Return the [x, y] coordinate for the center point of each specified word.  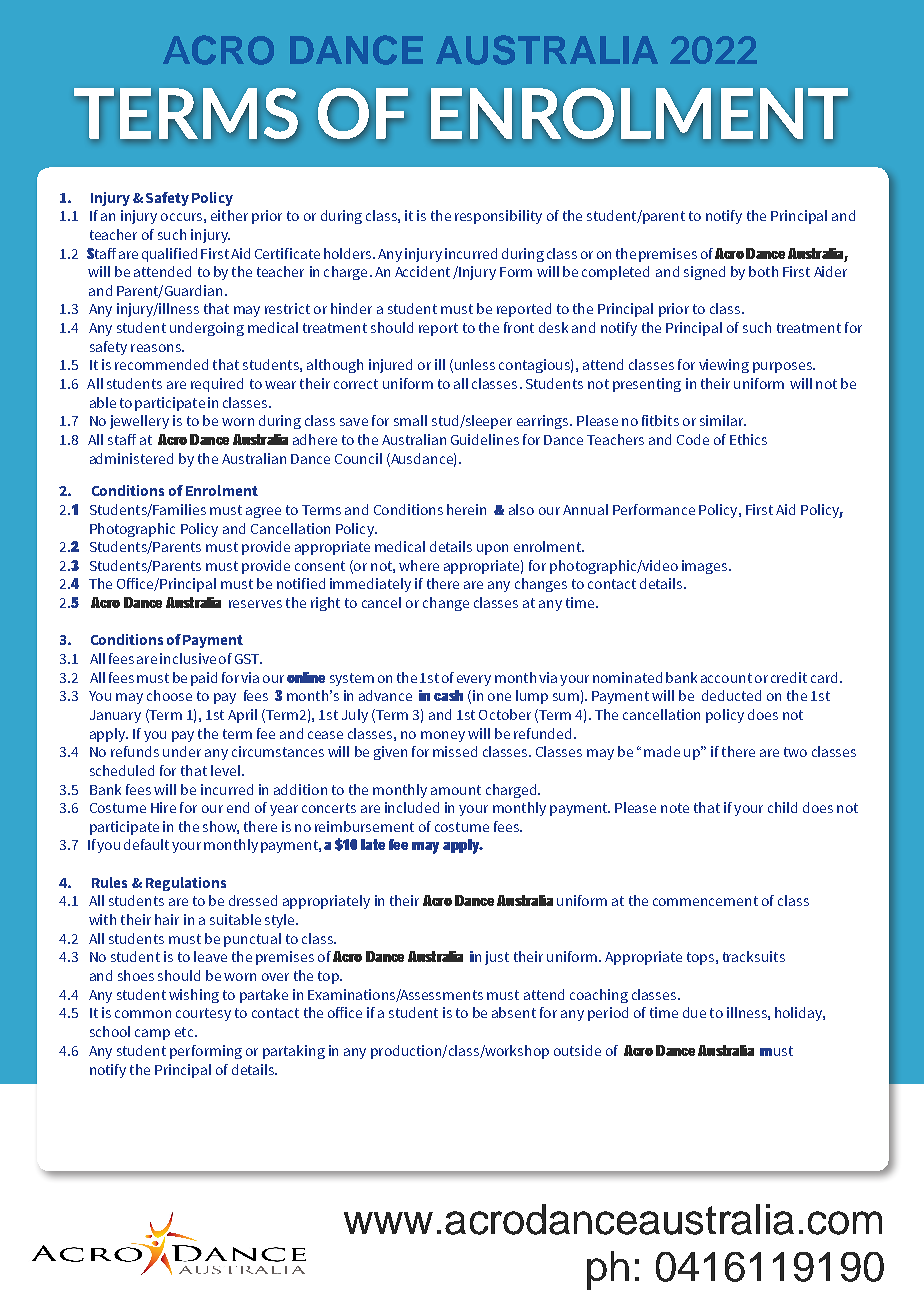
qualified [169, 255]
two [795, 752]
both [763, 271]
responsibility [498, 217]
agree [263, 512]
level [225, 770]
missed [455, 751]
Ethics [748, 439]
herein [466, 509]
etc [185, 1032]
